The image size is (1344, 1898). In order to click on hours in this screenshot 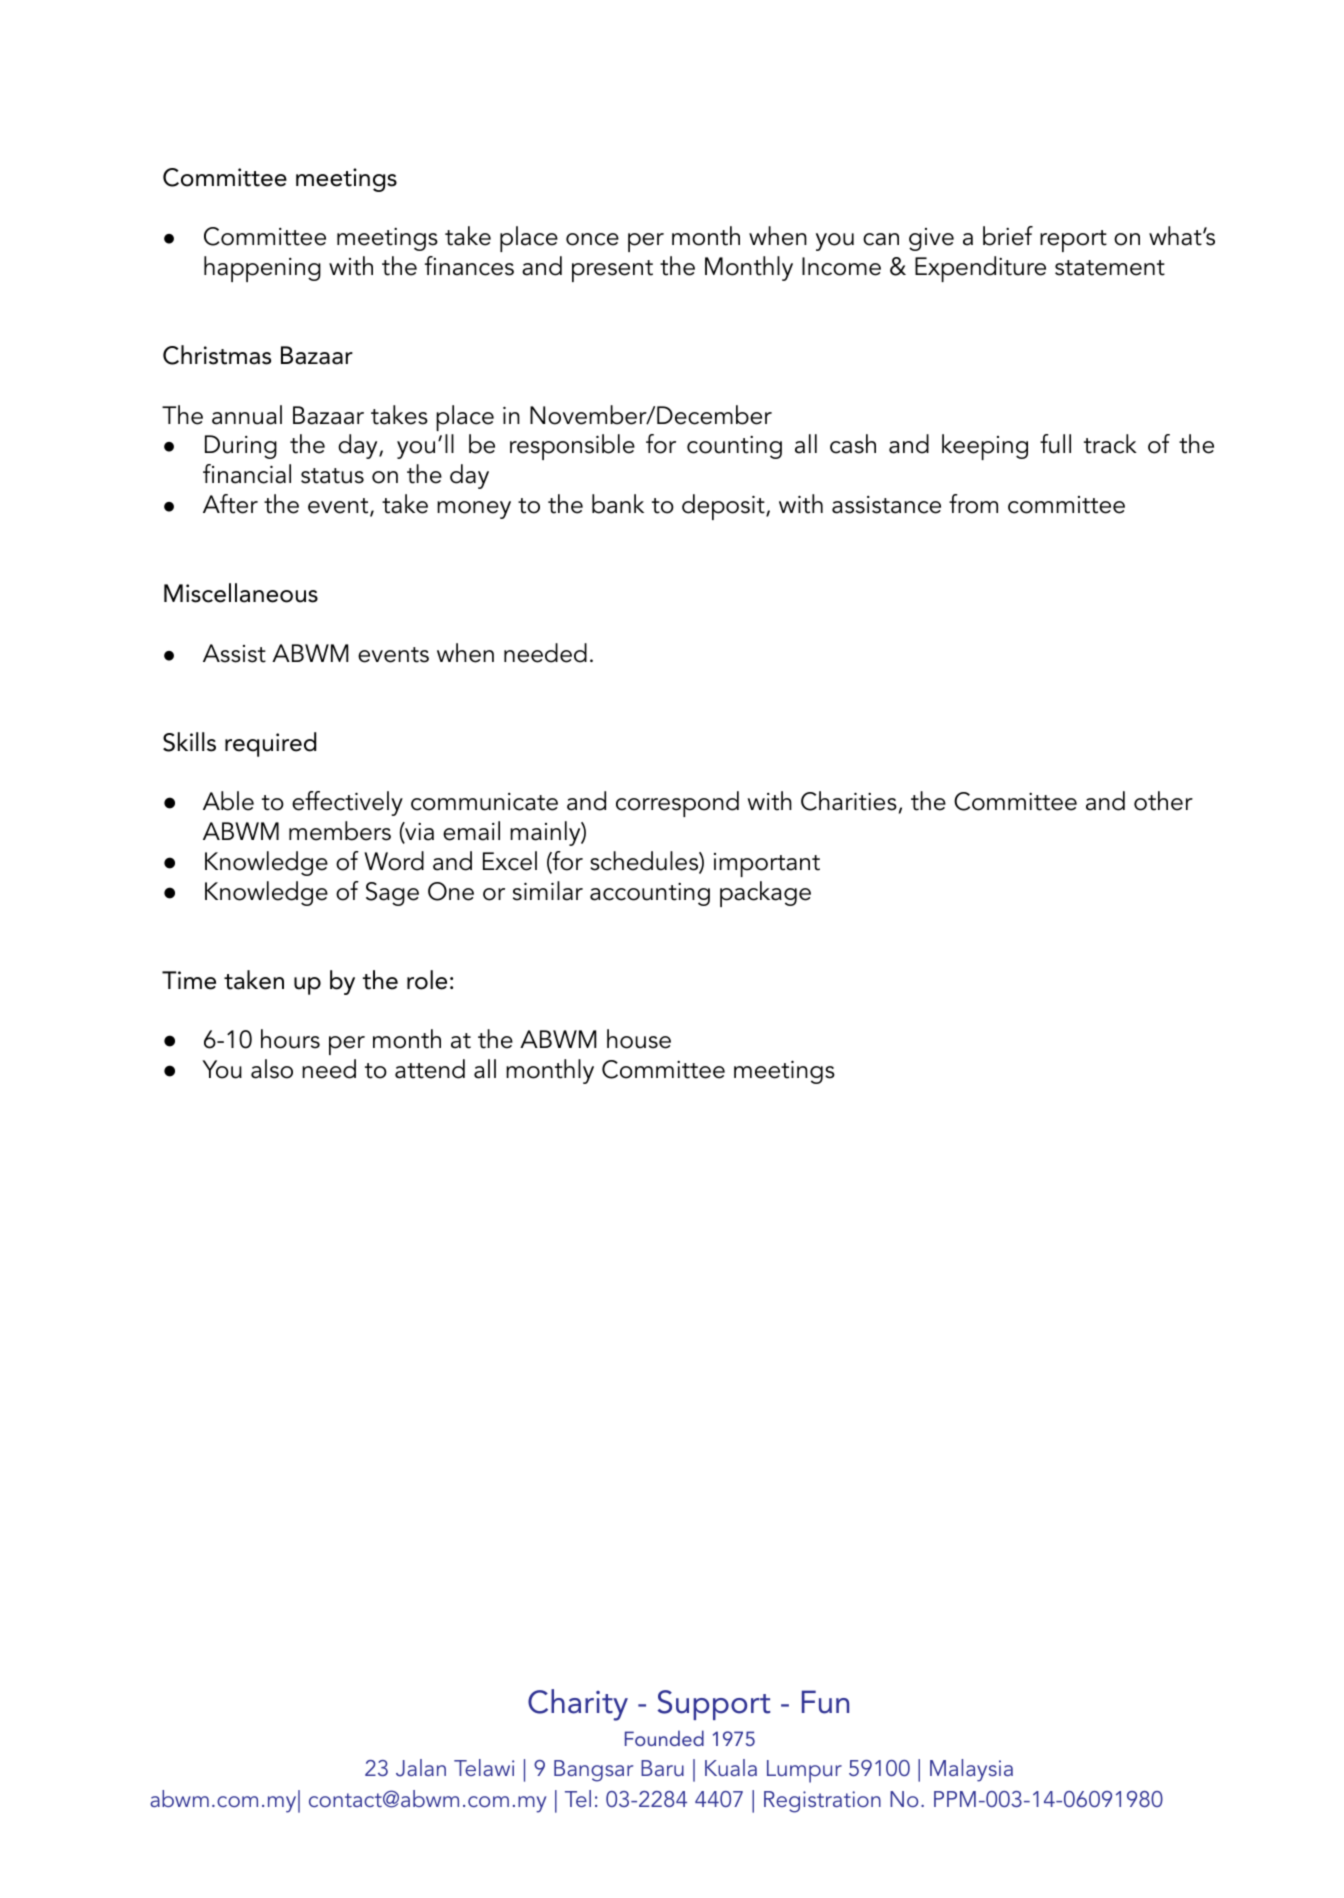, I will do `click(290, 1039)`.
